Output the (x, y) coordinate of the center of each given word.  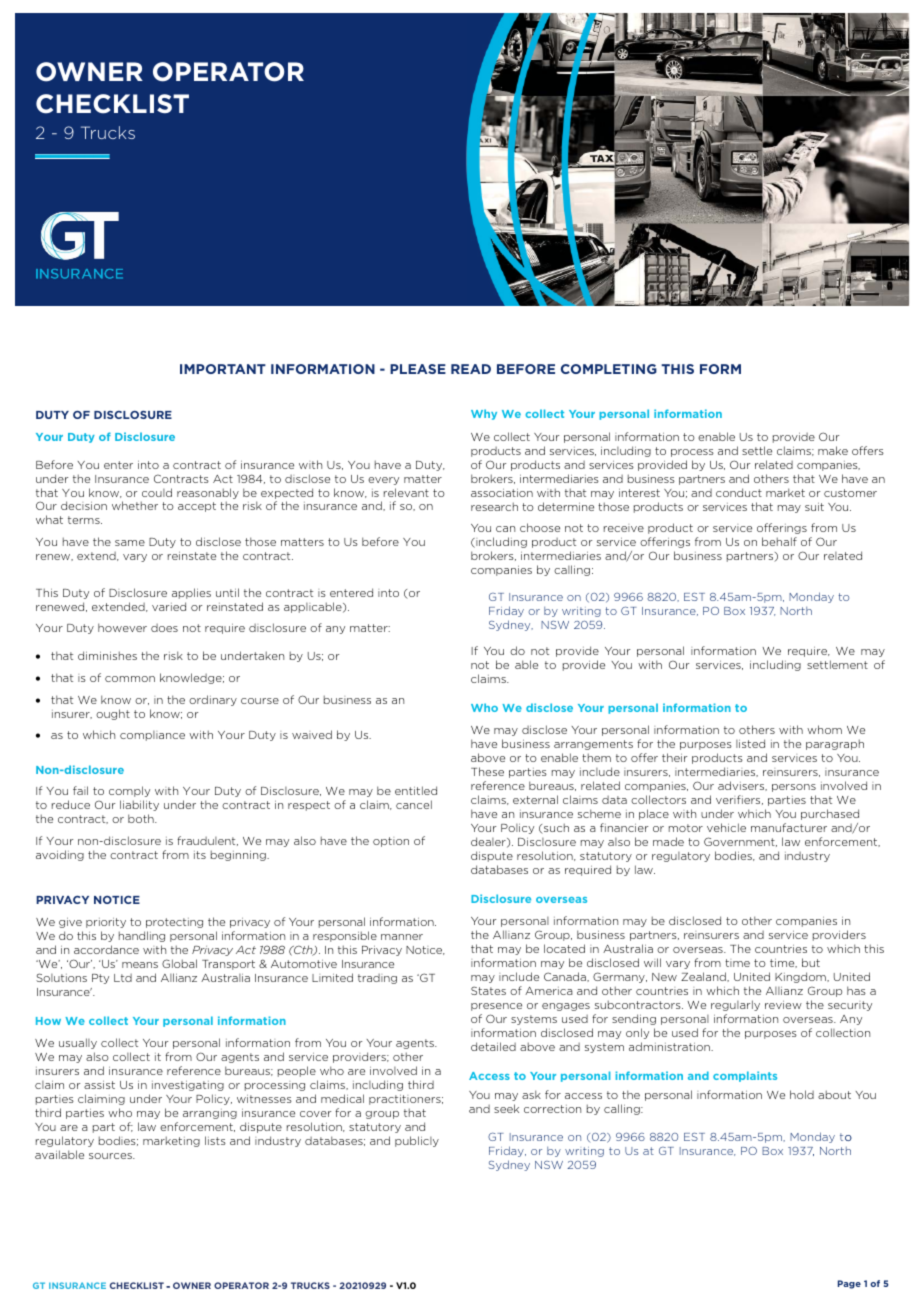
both (142, 818)
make (833, 450)
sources (111, 1156)
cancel (414, 804)
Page (849, 1284)
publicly (417, 1141)
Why (484, 414)
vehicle (726, 827)
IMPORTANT (223, 369)
